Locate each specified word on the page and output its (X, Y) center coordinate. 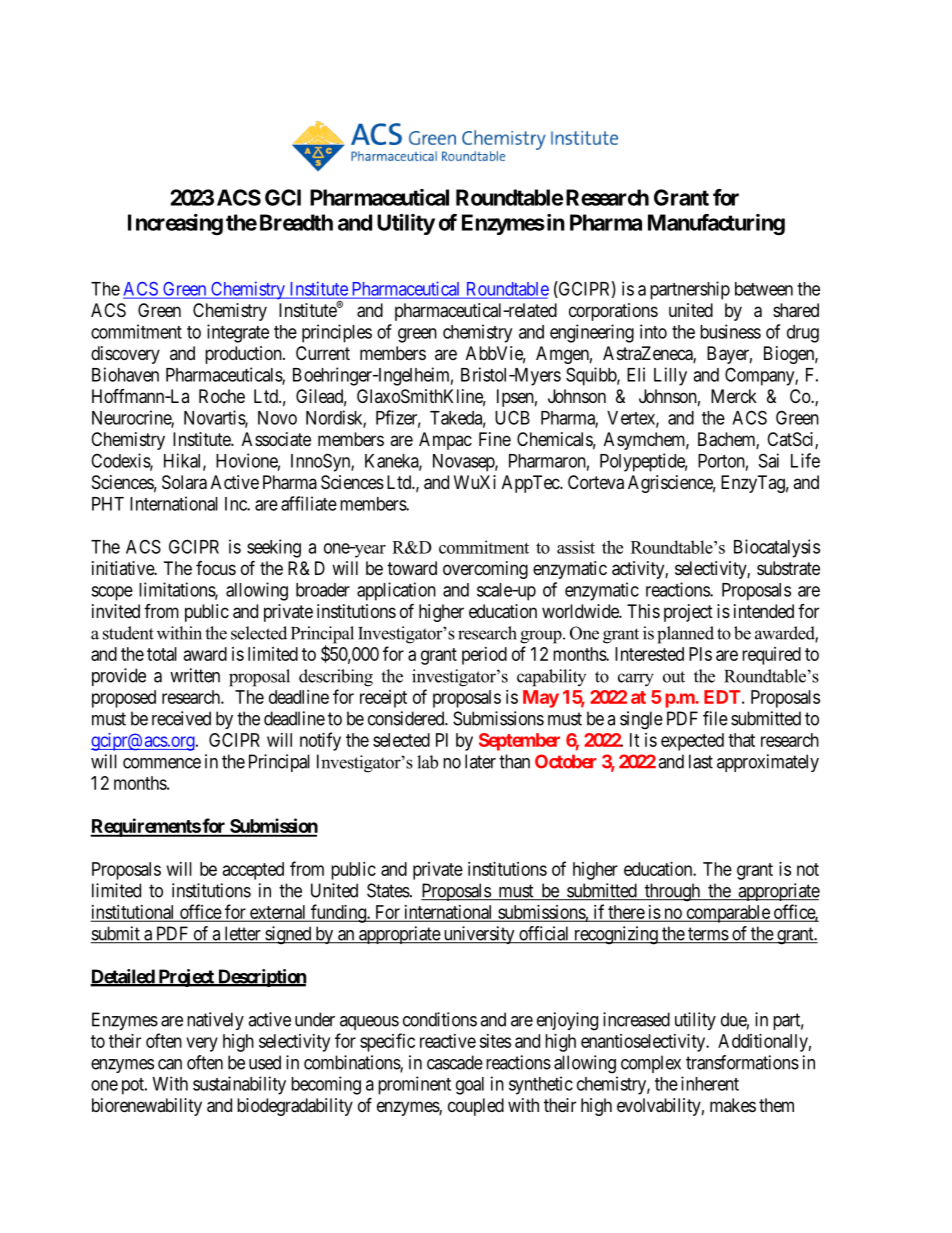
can (170, 1064)
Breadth (296, 222)
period (484, 656)
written (195, 675)
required (771, 656)
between (764, 289)
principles (337, 333)
